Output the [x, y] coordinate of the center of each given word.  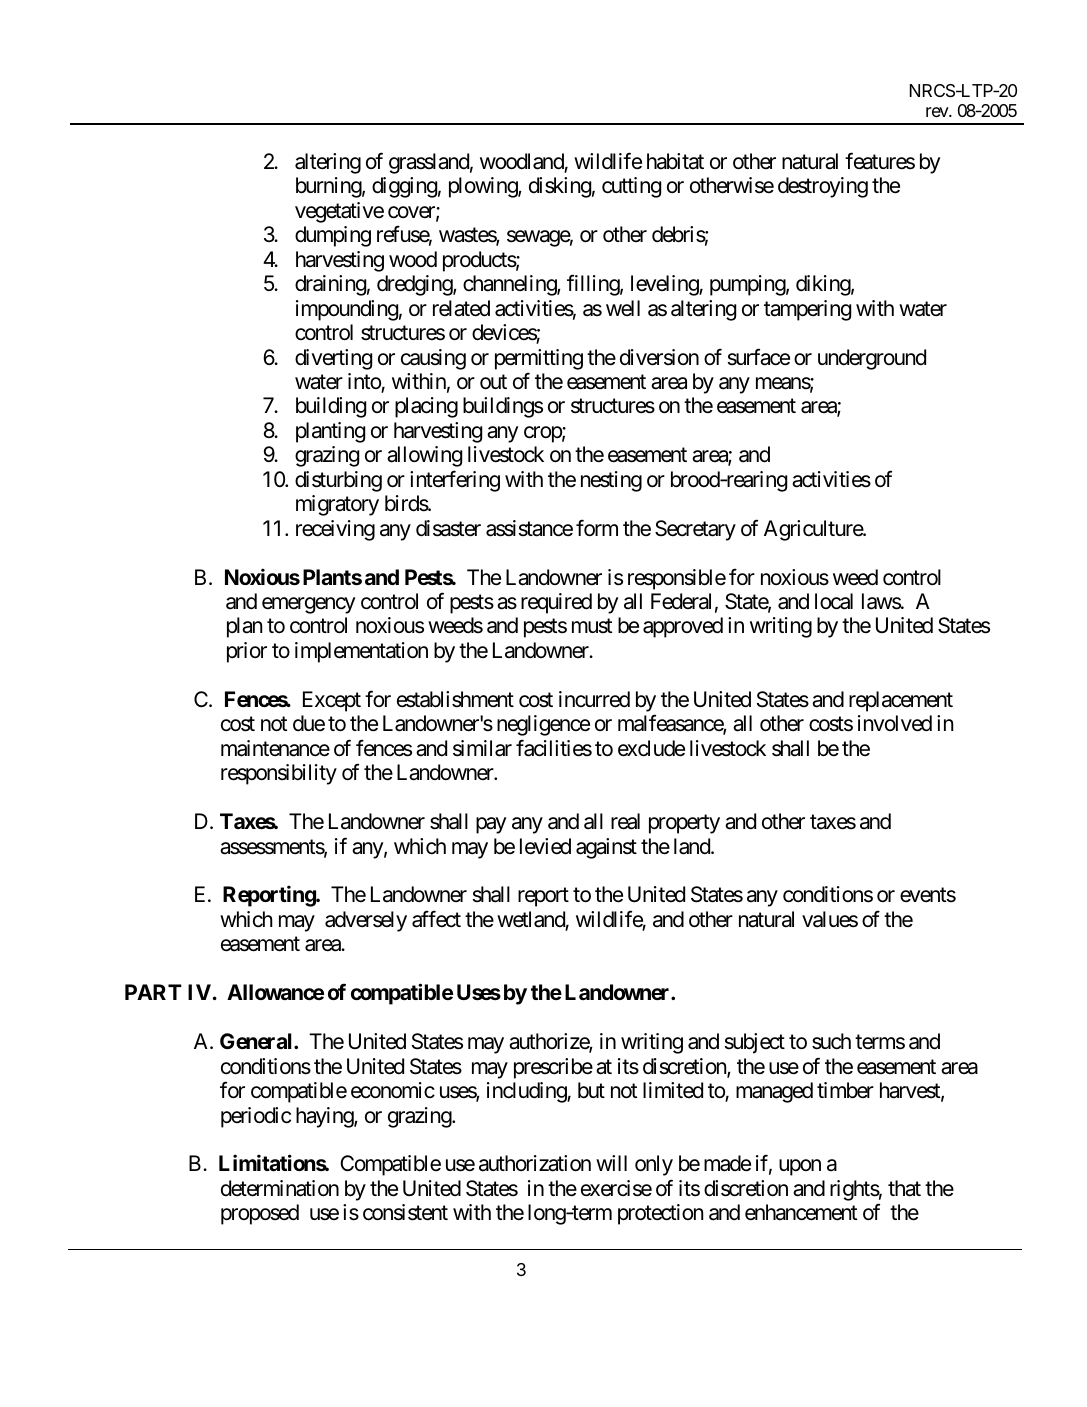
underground [872, 359]
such [831, 1041]
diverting [333, 359]
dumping [333, 236]
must [592, 626]
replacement [901, 701]
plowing [484, 187]
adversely [366, 921]
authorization [535, 1163]
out [493, 382]
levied [545, 846]
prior [247, 652]
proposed [260, 1214]
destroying [823, 187]
